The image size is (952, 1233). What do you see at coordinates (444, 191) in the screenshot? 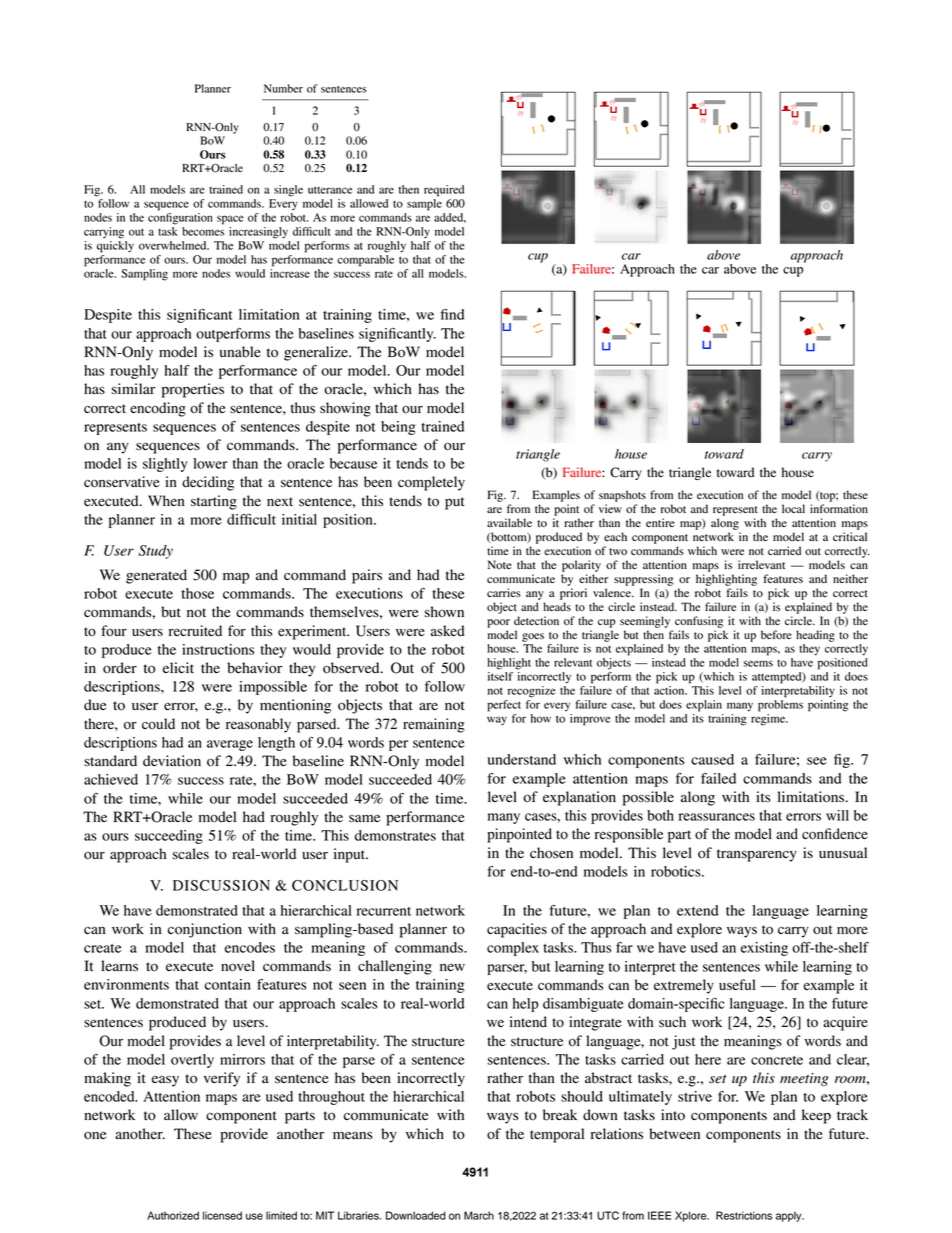
I see `required` at bounding box center [444, 191].
